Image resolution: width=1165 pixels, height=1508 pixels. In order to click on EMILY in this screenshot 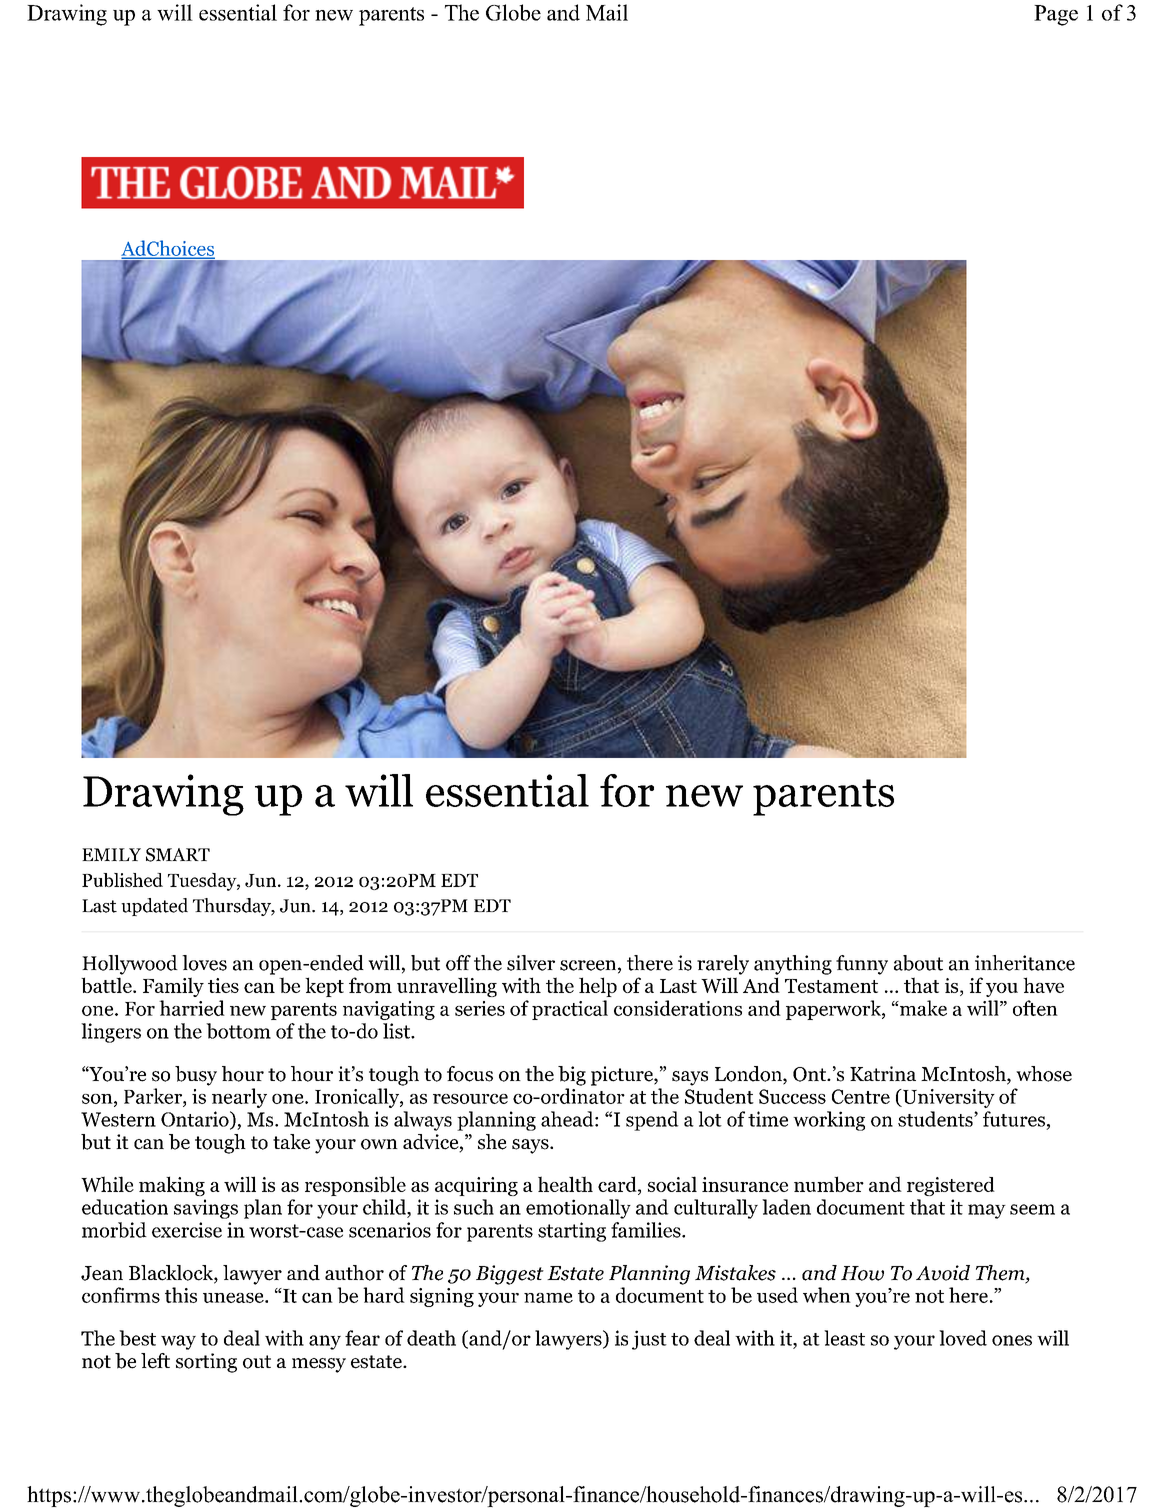, I will do `click(111, 854)`.
